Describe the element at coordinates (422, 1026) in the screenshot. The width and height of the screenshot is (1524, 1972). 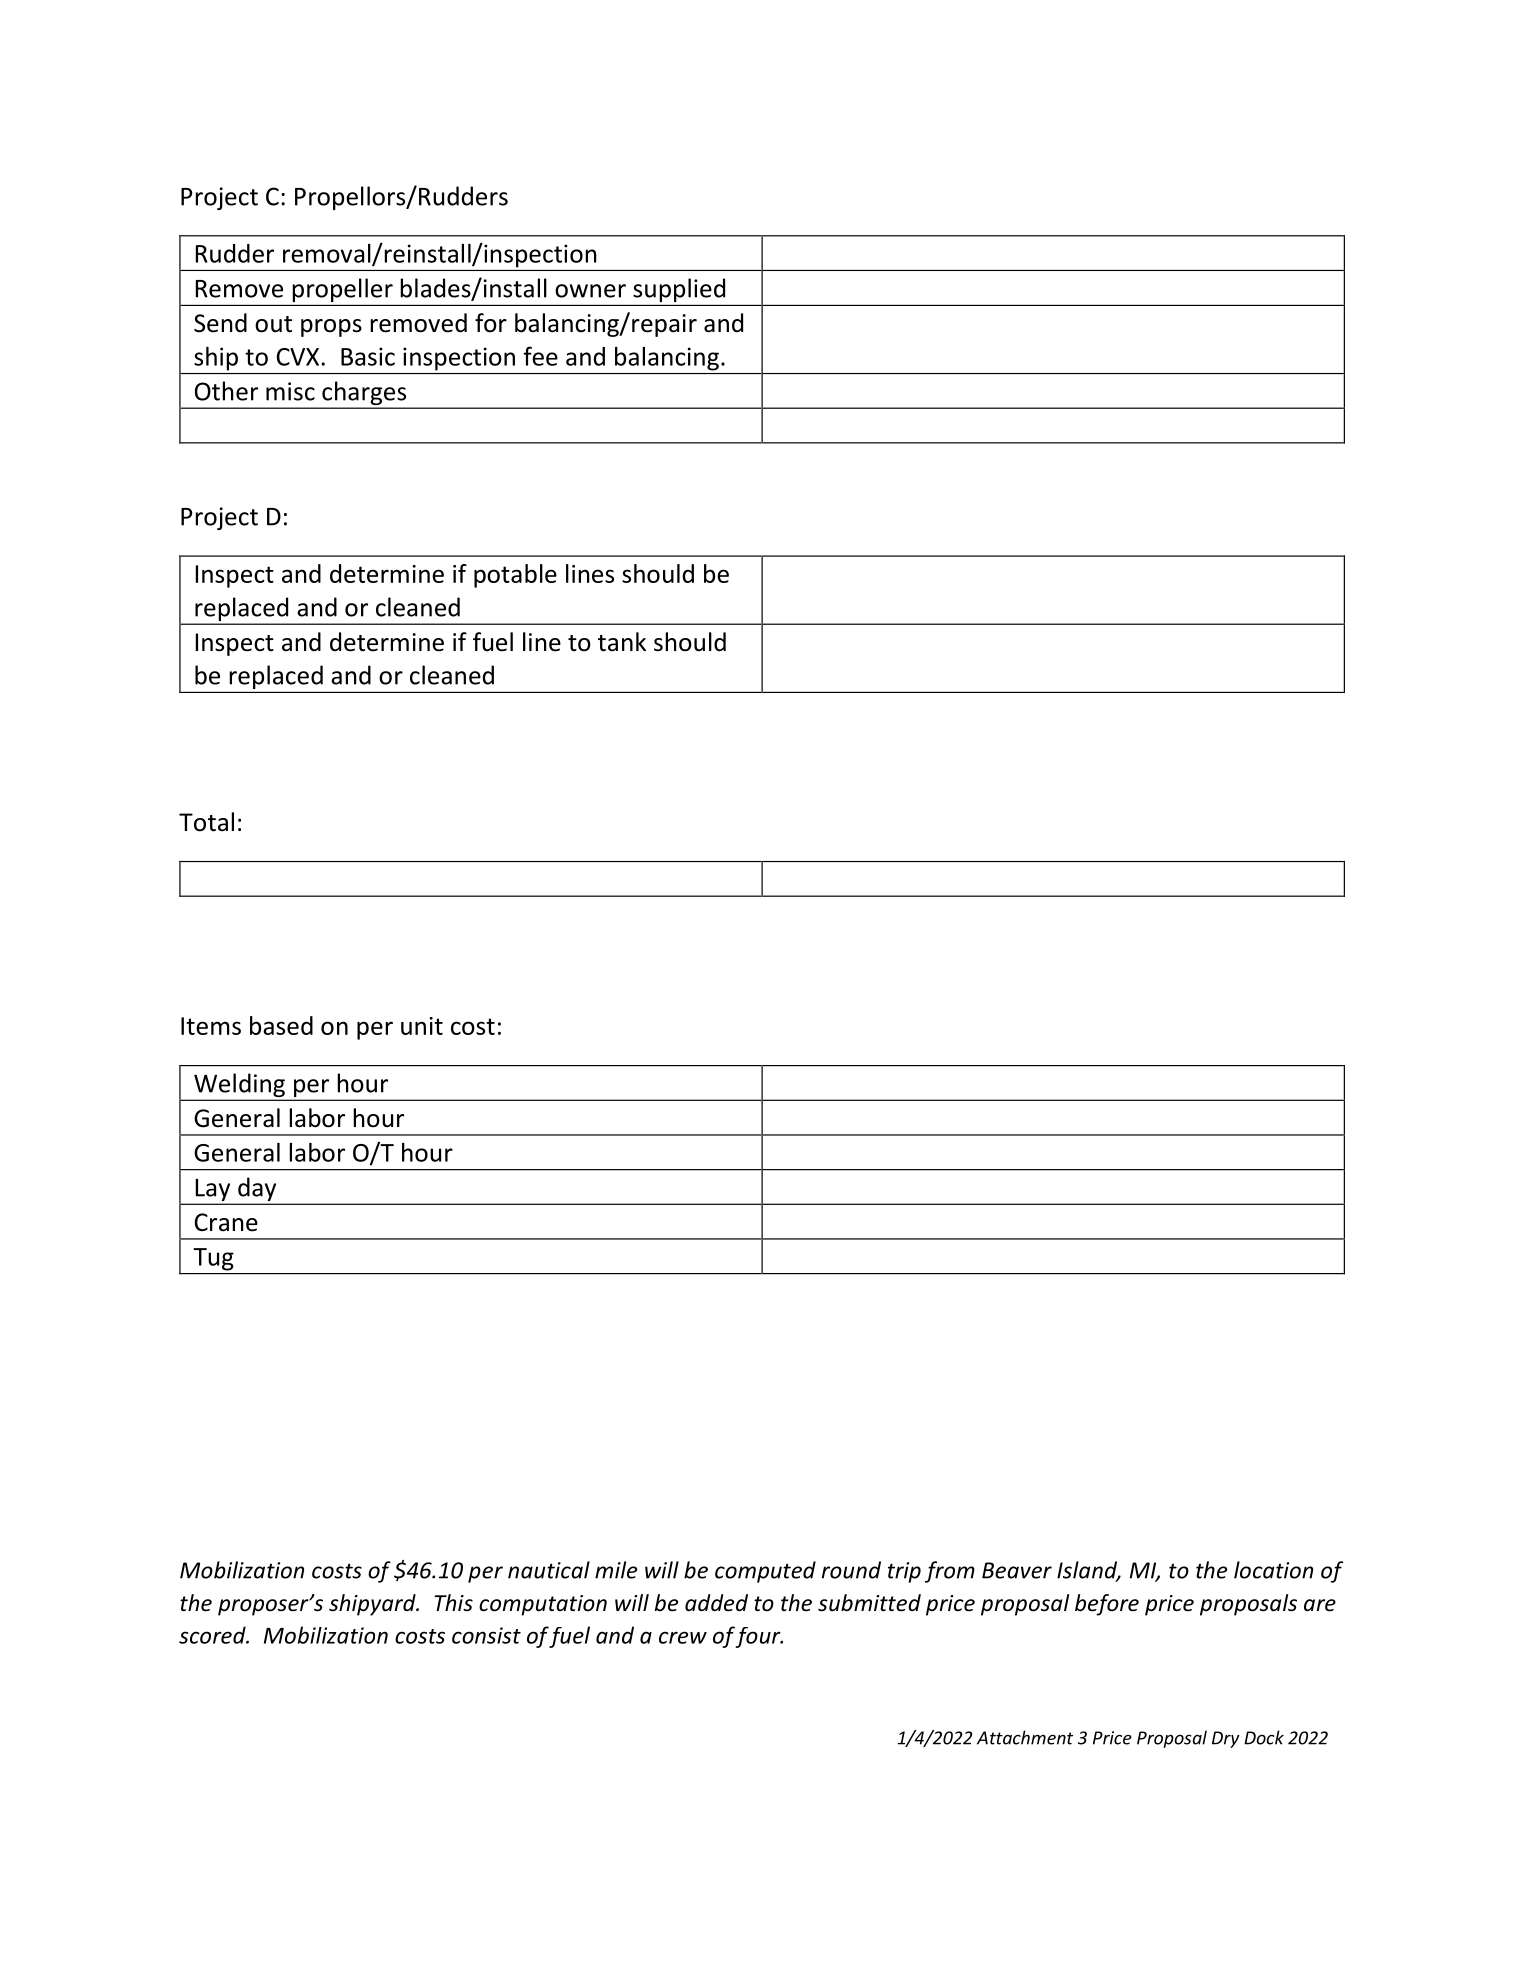
I see `unit` at that location.
